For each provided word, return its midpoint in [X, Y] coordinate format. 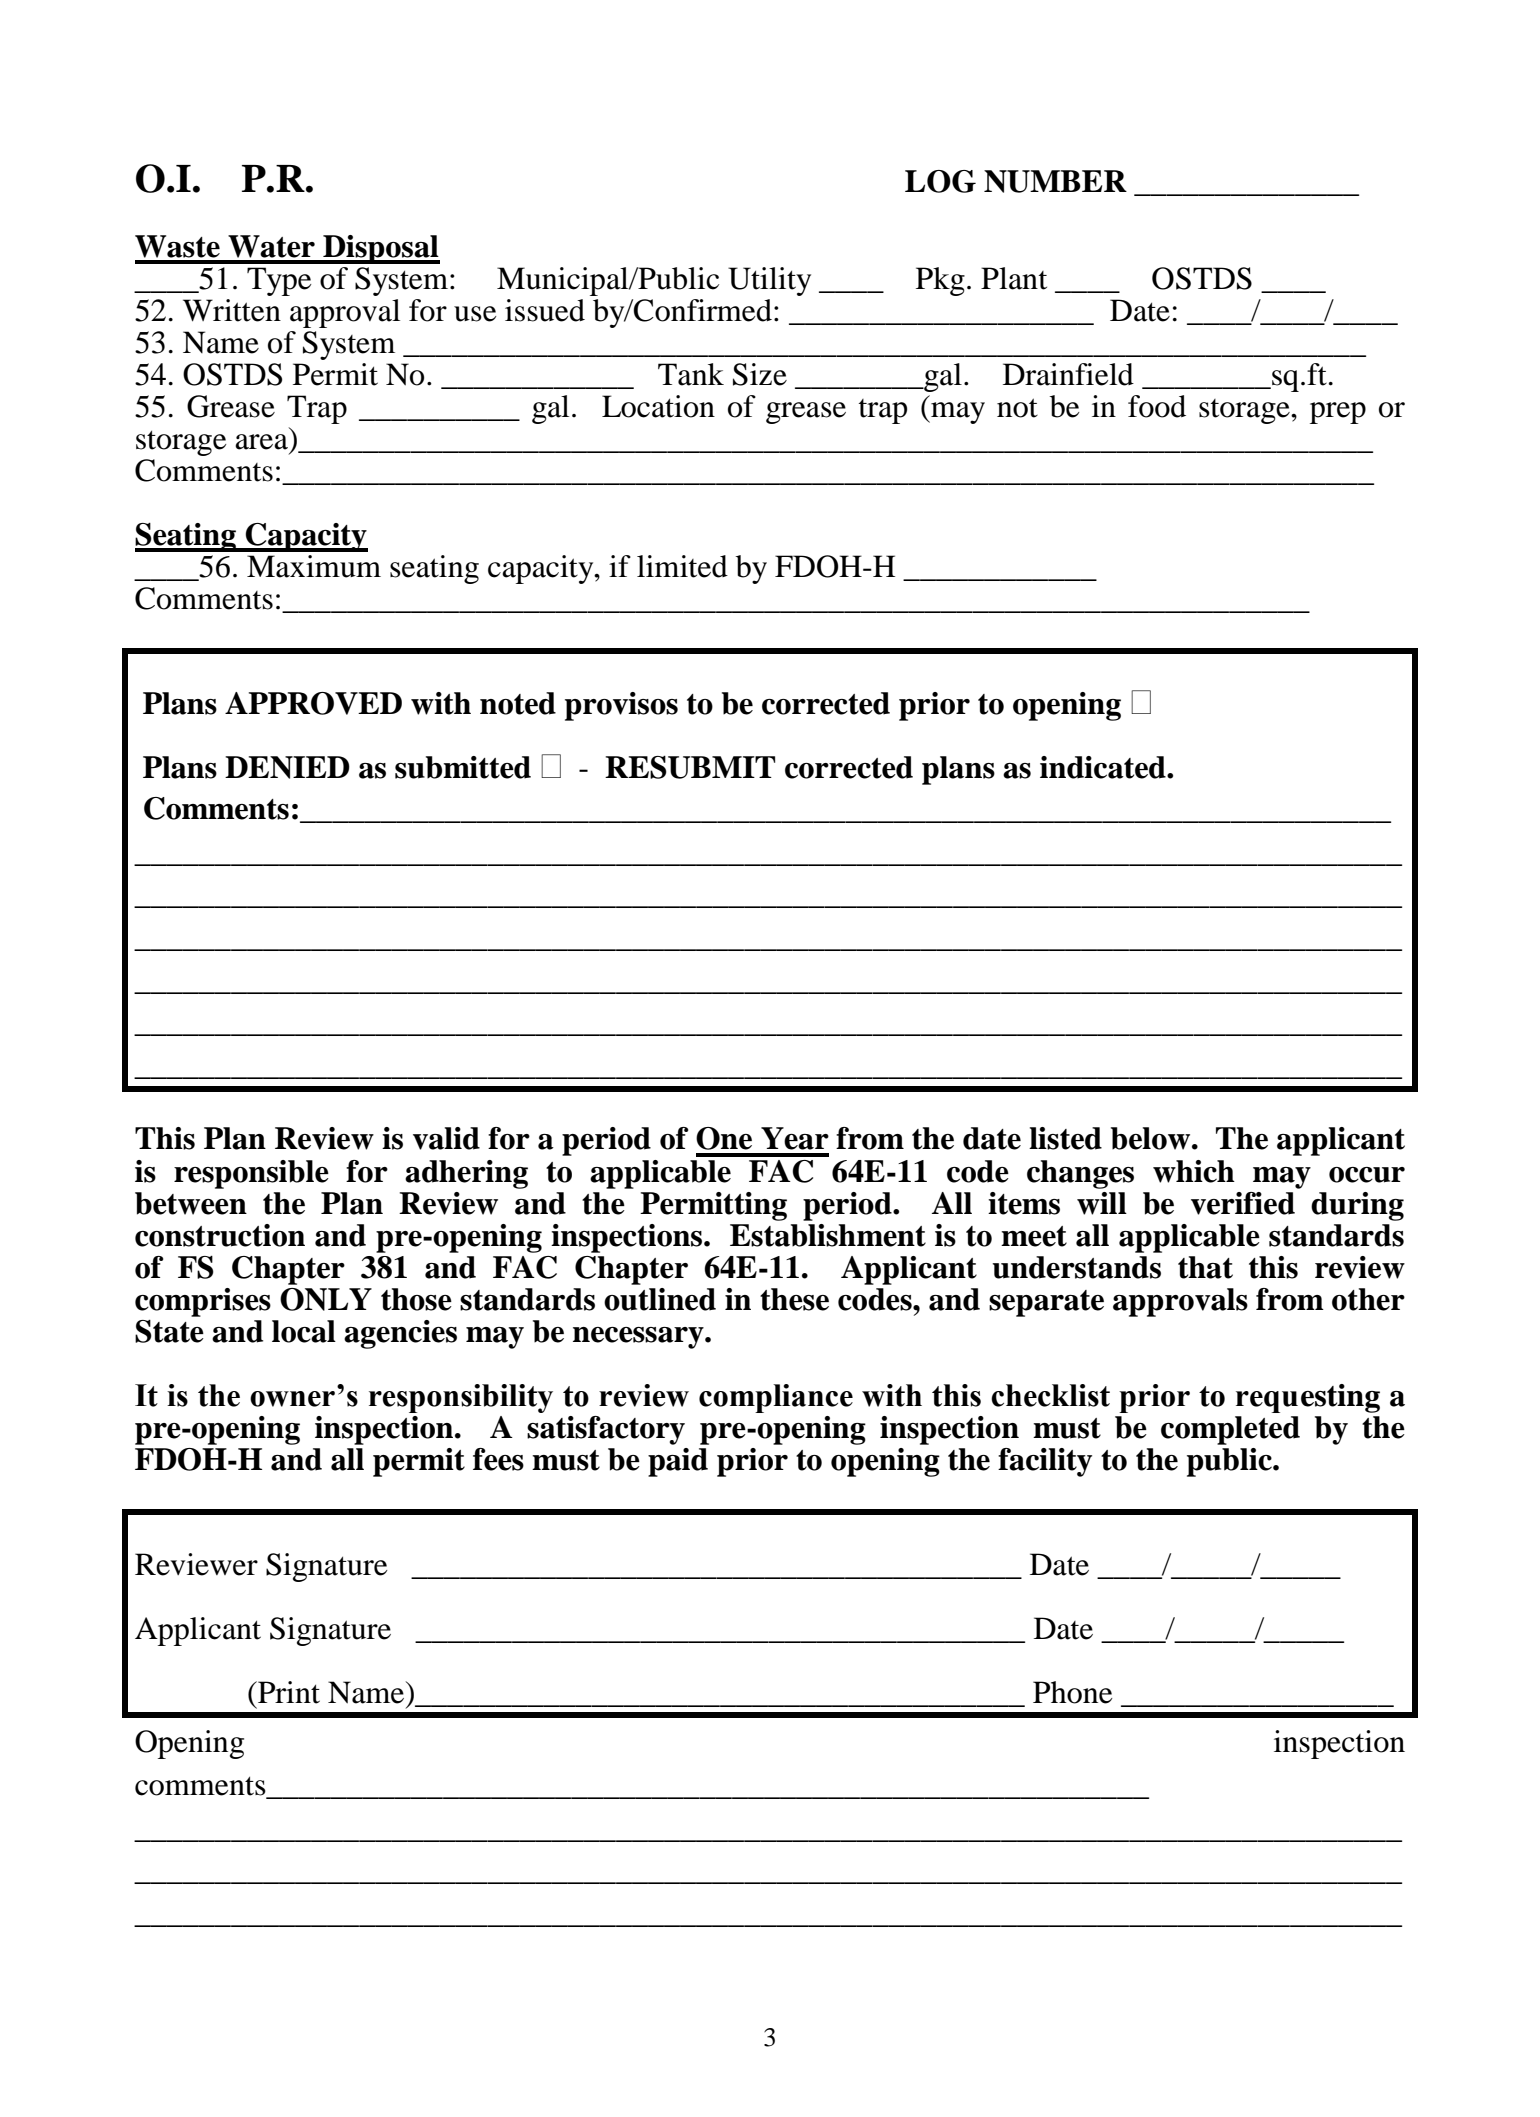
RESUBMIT [690, 767]
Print [288, 1692]
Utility [769, 281]
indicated [1104, 767]
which [1194, 1171]
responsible [251, 1174]
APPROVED [313, 703]
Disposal [380, 249]
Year [795, 1138]
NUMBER [1055, 181]
